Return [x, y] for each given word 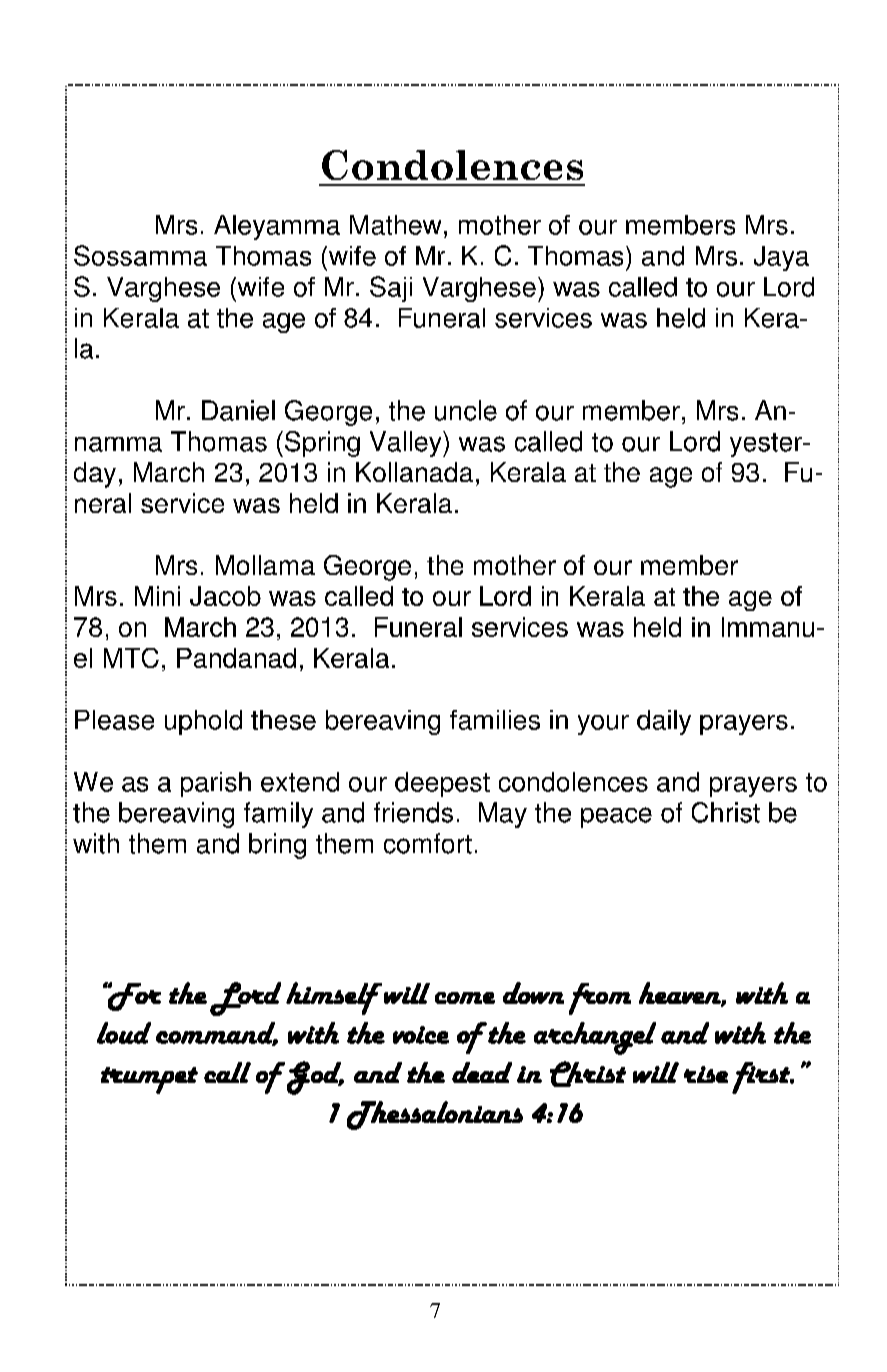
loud [124, 1033]
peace [616, 817]
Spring [322, 444]
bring [277, 846]
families [495, 720]
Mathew [395, 225]
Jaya [781, 258]
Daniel [238, 410]
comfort [428, 843]
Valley [407, 444]
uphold [203, 722]
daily [664, 722]
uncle [466, 410]
